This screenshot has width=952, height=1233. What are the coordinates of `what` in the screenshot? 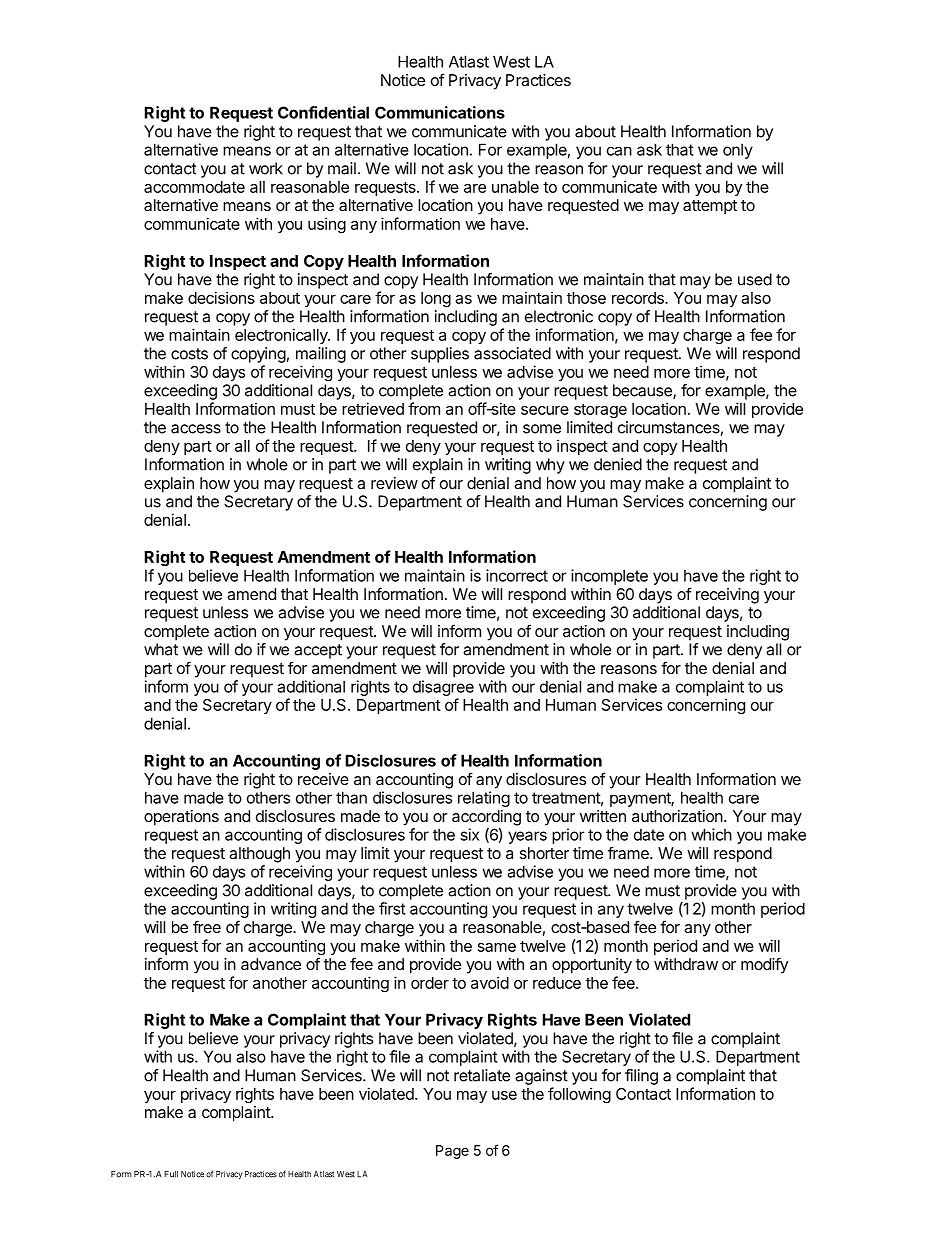 It's located at (161, 649).
